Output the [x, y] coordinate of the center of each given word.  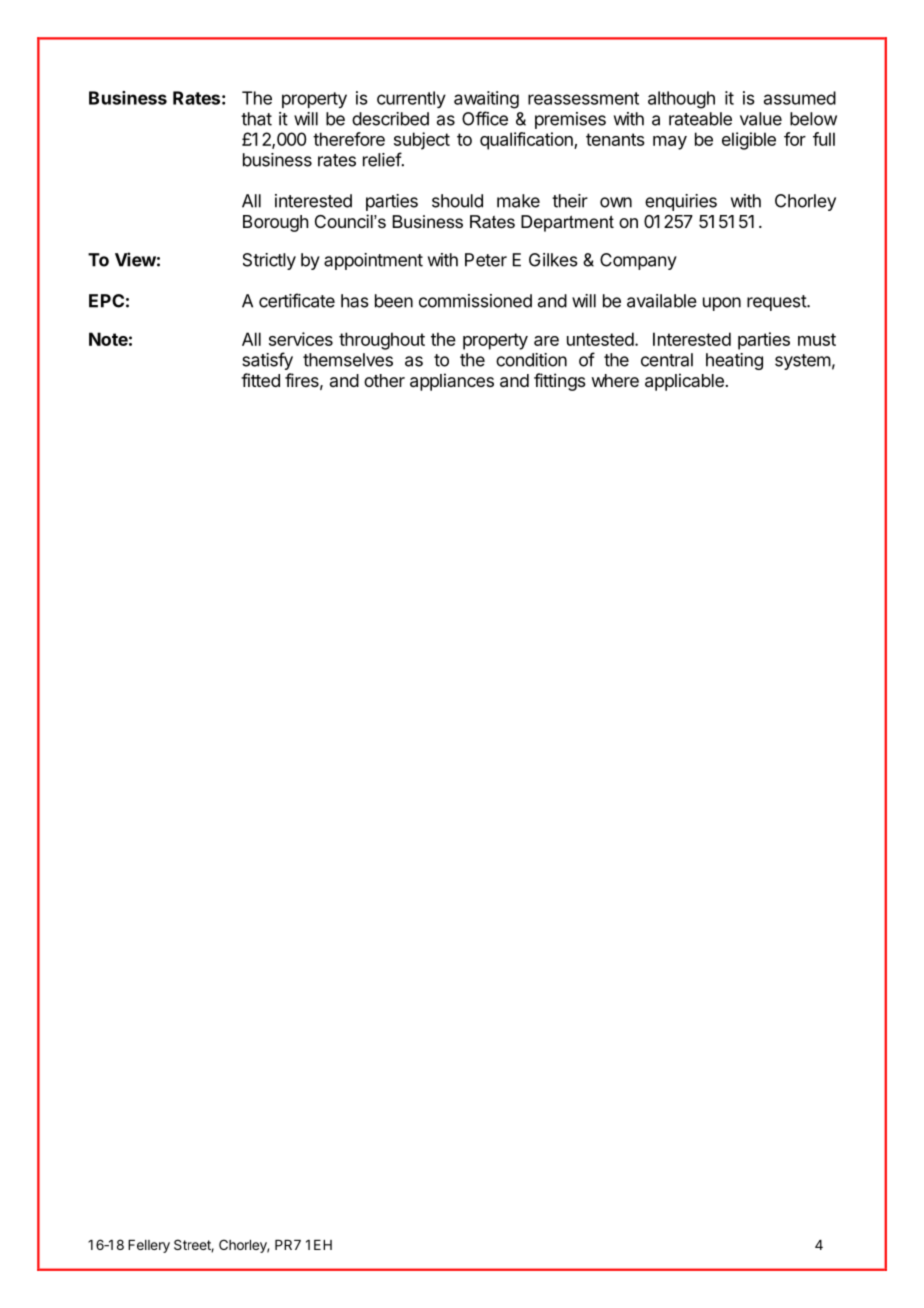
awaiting [486, 100]
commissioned [475, 301]
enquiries [681, 202]
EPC [106, 301]
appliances [452, 382]
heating [734, 361]
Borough [275, 223]
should [457, 201]
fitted [260, 380]
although [681, 100]
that [256, 119]
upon [722, 304]
